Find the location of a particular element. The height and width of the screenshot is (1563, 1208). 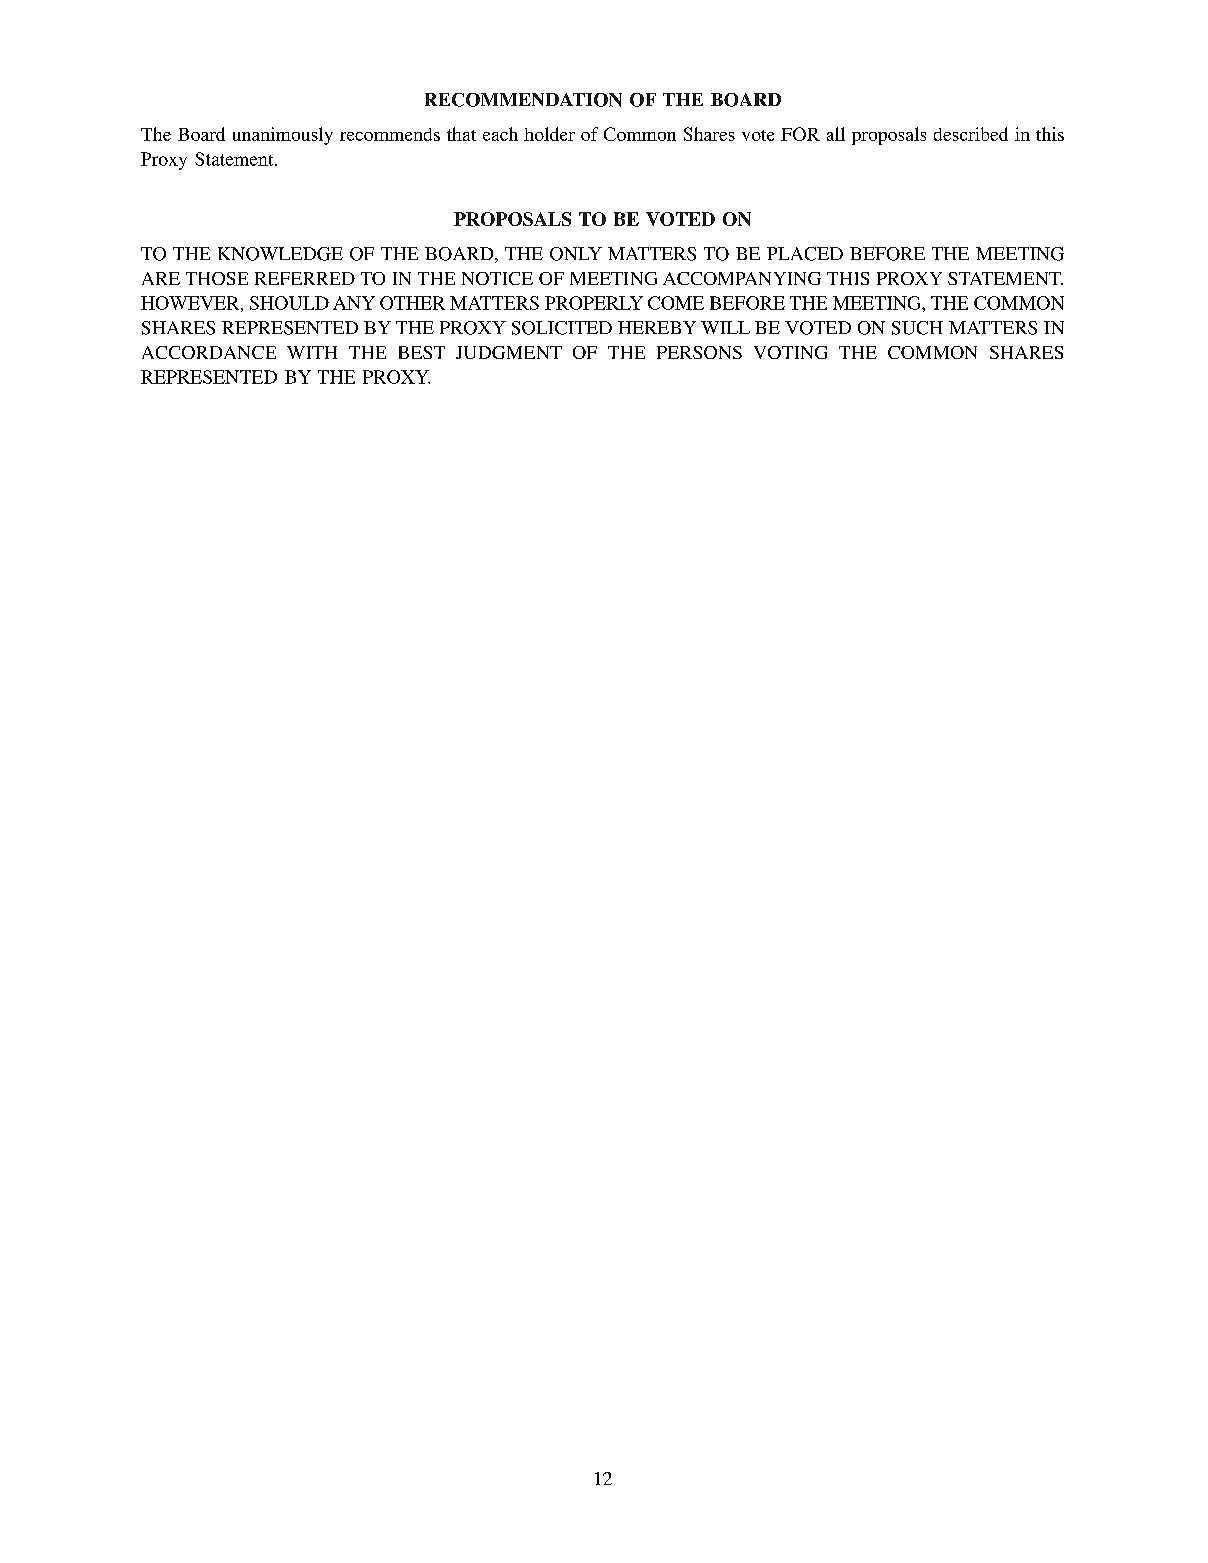

RECOMMENDATION is located at coordinates (523, 100).
